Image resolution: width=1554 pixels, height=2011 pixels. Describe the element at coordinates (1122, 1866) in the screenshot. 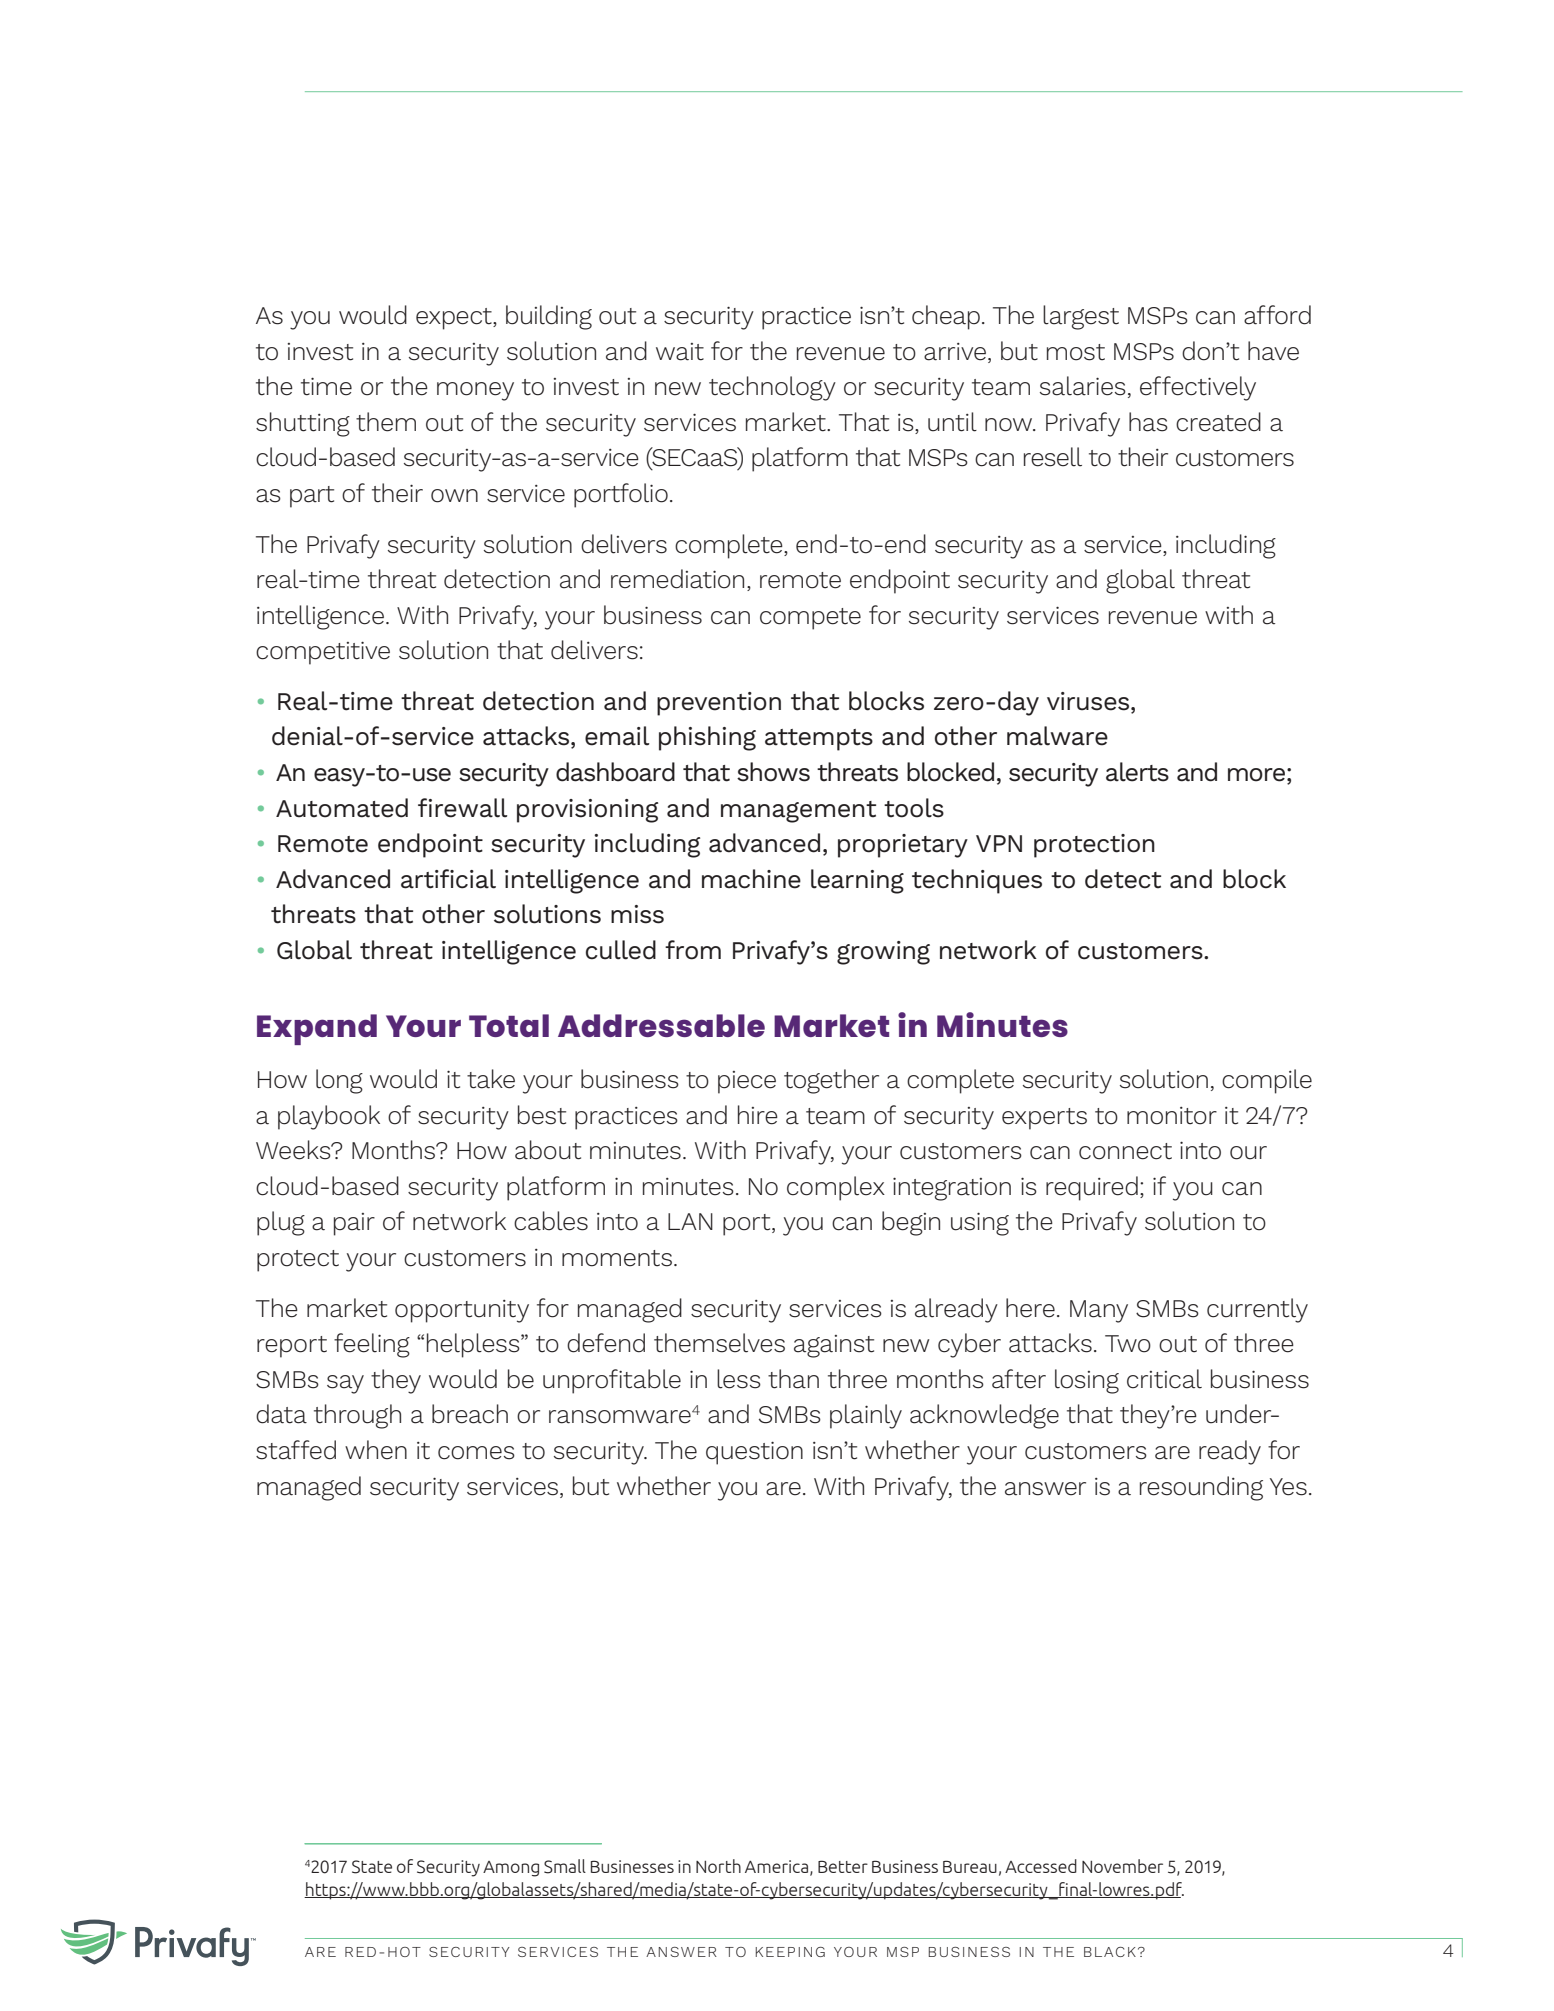

I see `November` at that location.
